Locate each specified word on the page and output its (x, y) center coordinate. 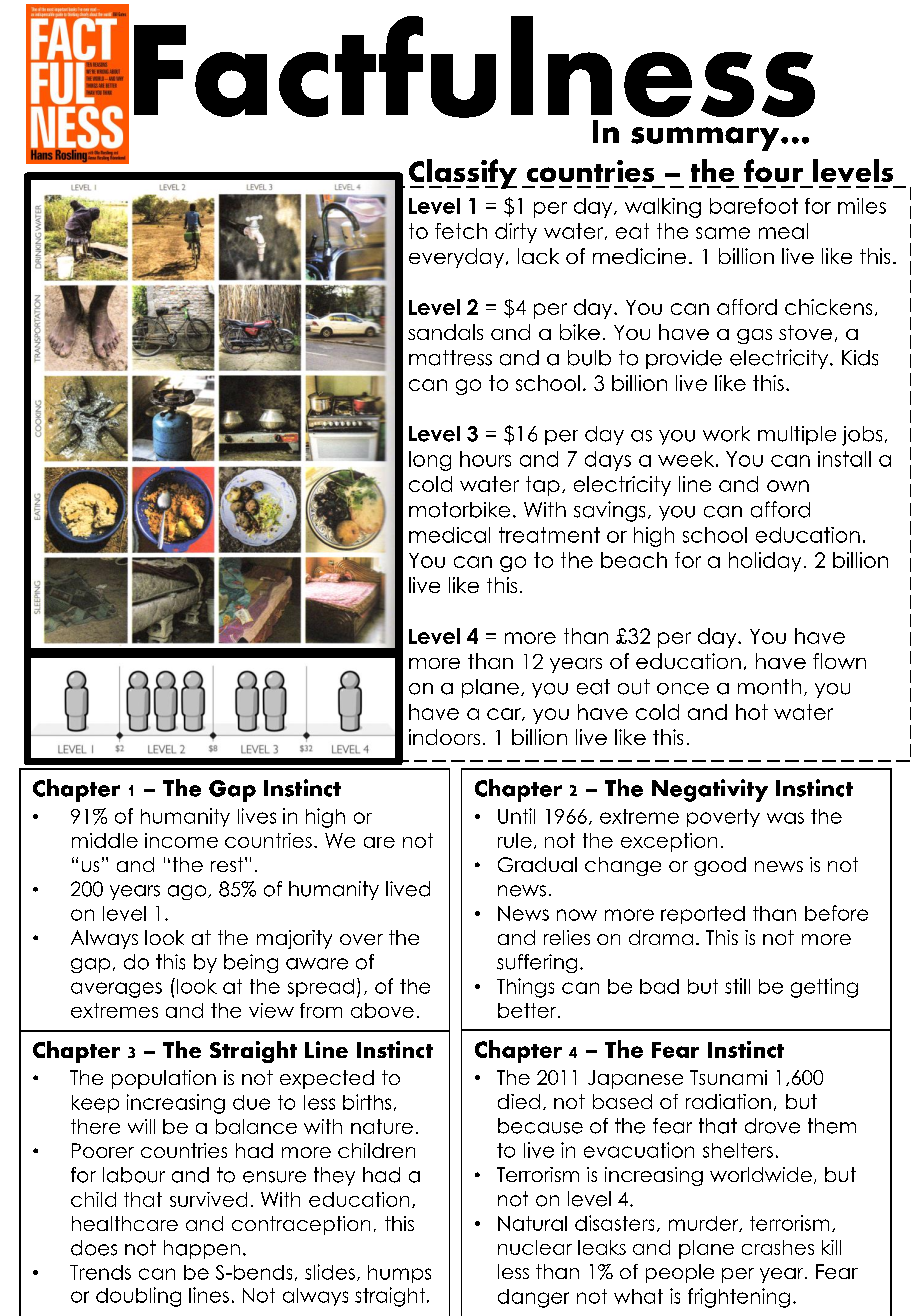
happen (202, 1249)
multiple (797, 435)
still (737, 986)
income (181, 840)
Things (525, 988)
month (769, 687)
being (251, 963)
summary (706, 139)
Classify (463, 174)
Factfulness (474, 67)
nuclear (535, 1247)
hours (485, 459)
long (430, 461)
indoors (444, 737)
